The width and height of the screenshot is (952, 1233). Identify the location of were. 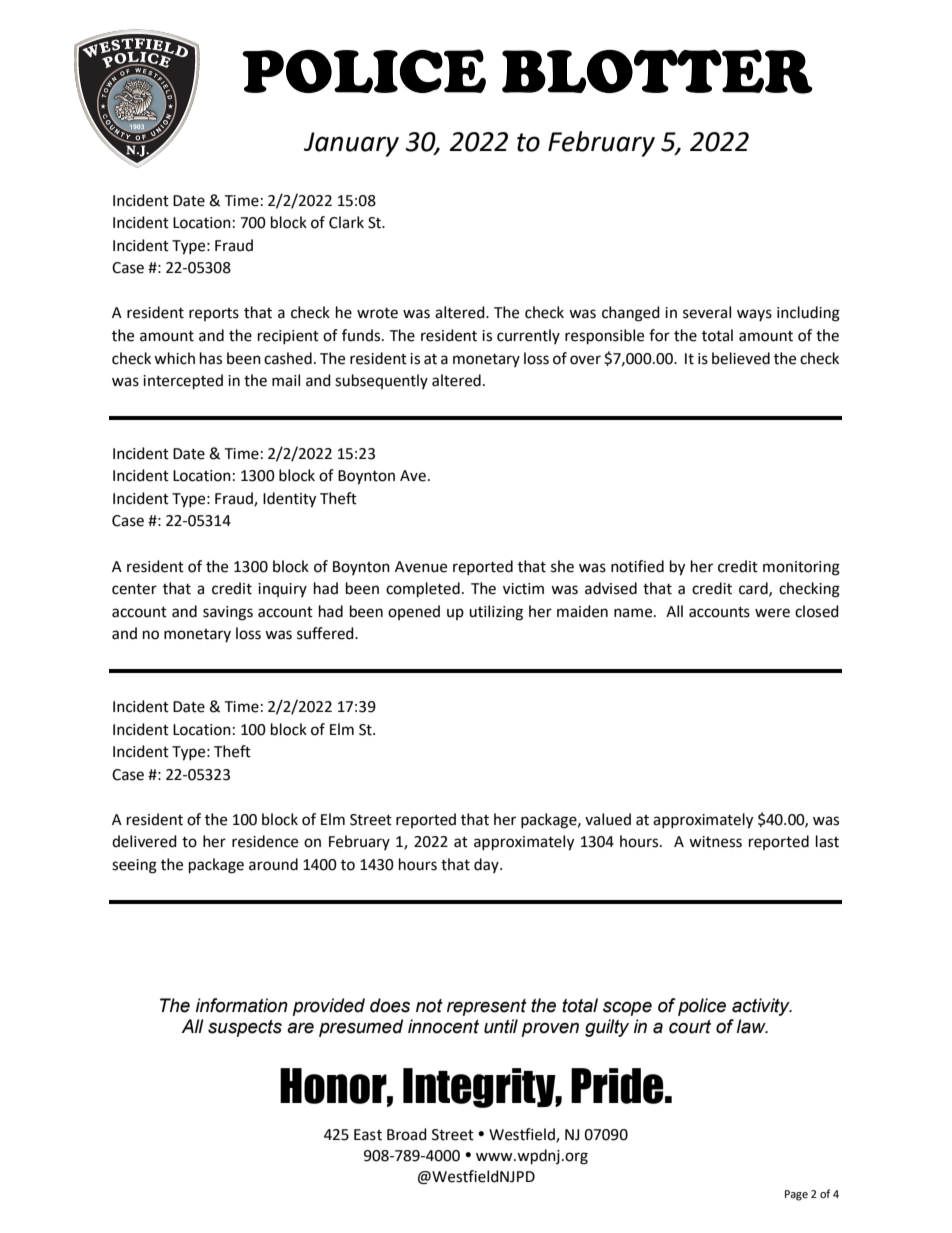
(772, 613).
